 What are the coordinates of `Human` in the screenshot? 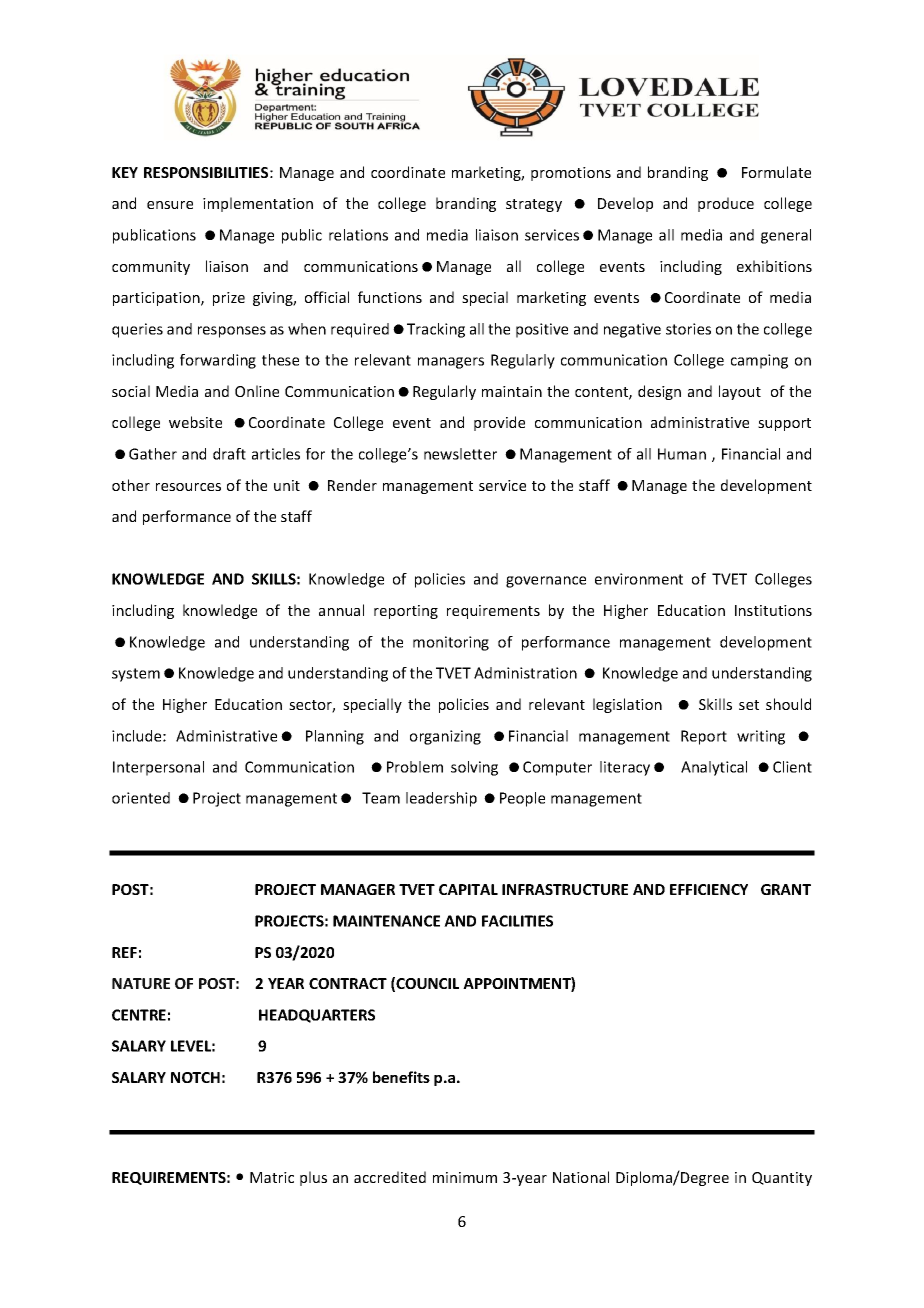 It's located at (682, 454).
